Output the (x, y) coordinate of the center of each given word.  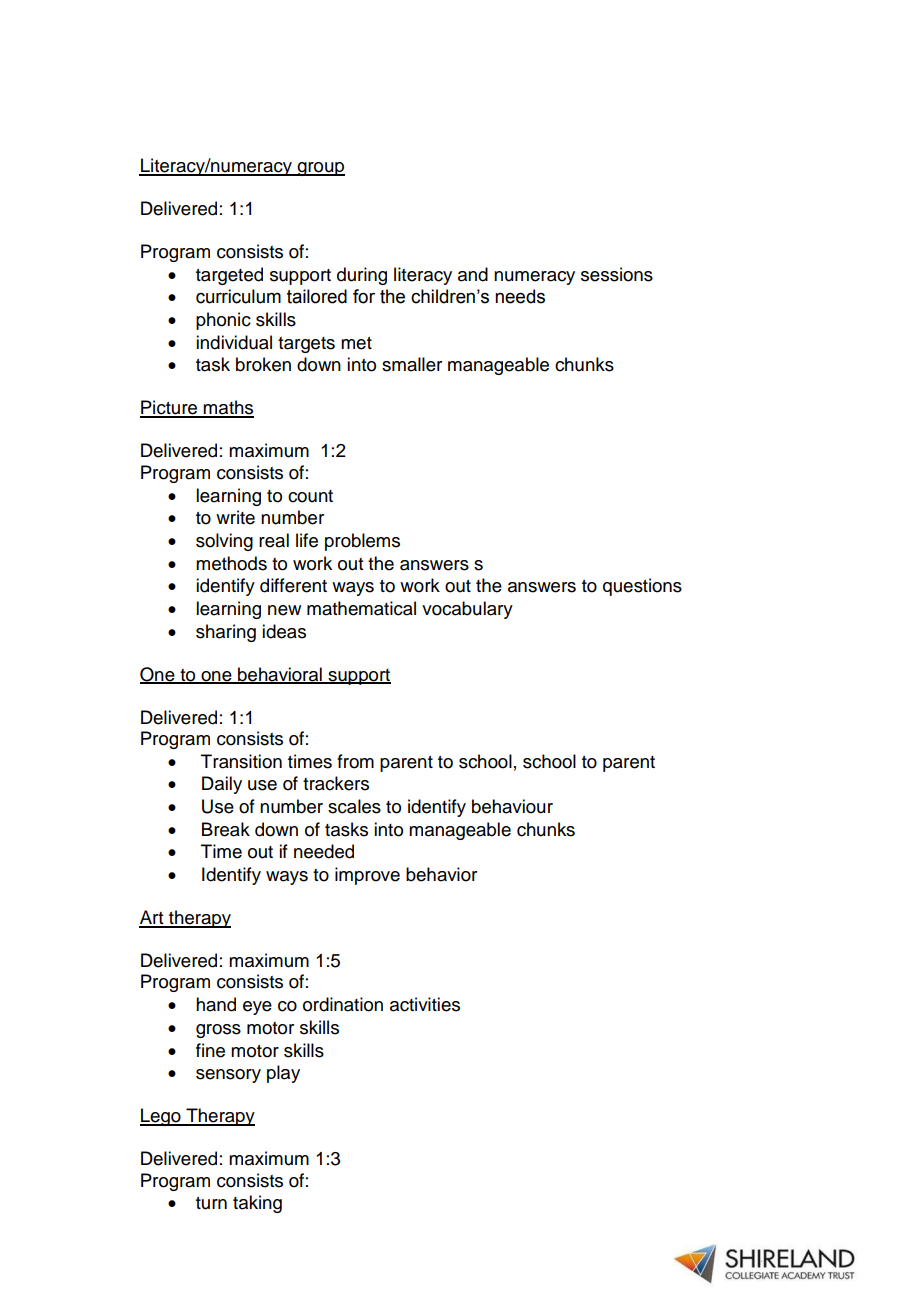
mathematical (361, 608)
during (362, 276)
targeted (229, 276)
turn (211, 1203)
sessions (617, 274)
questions (642, 587)
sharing (226, 633)
